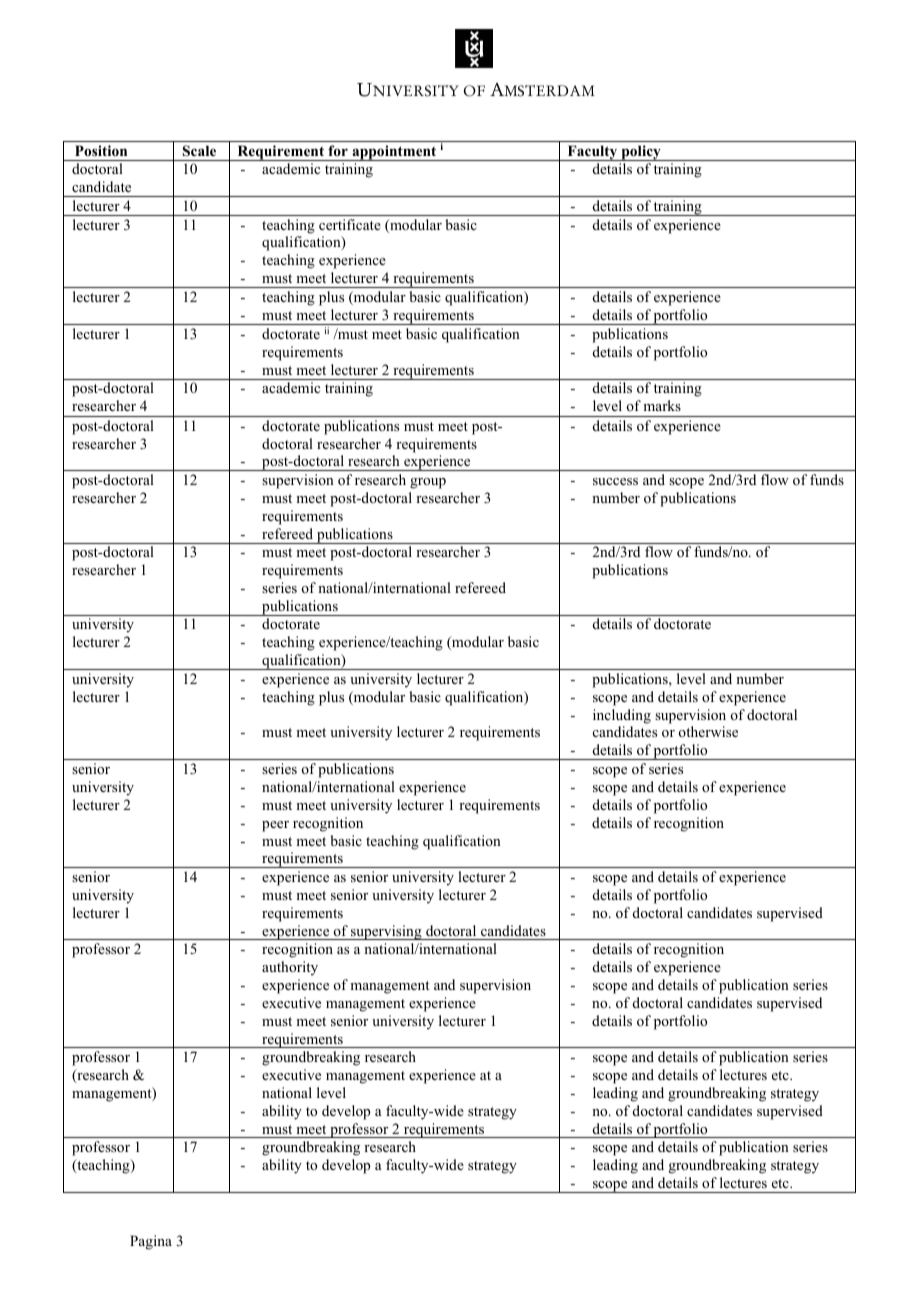  Describe the element at coordinates (622, 716) in the page. I see `including` at that location.
